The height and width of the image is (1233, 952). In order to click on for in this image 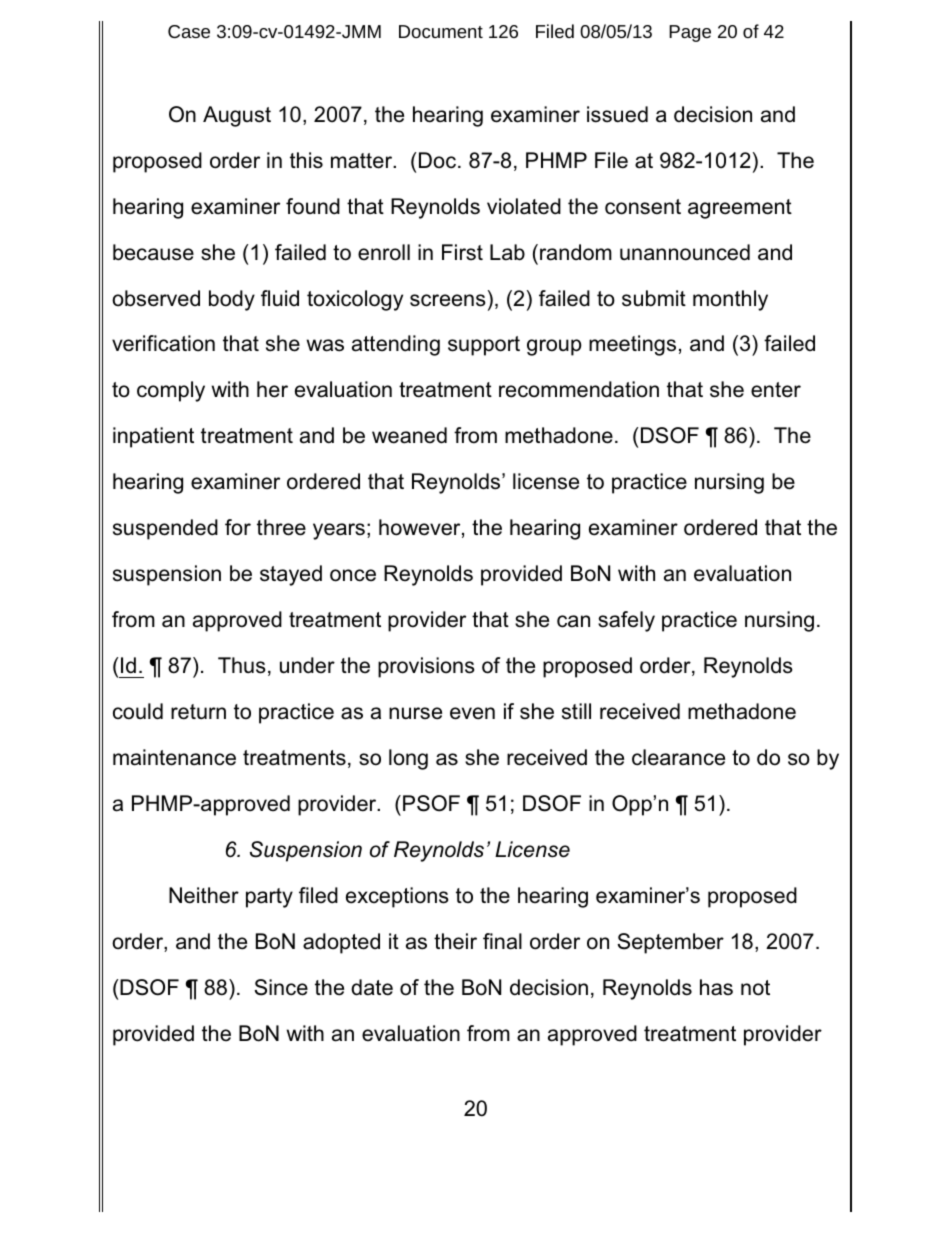, I will do `click(238, 527)`.
